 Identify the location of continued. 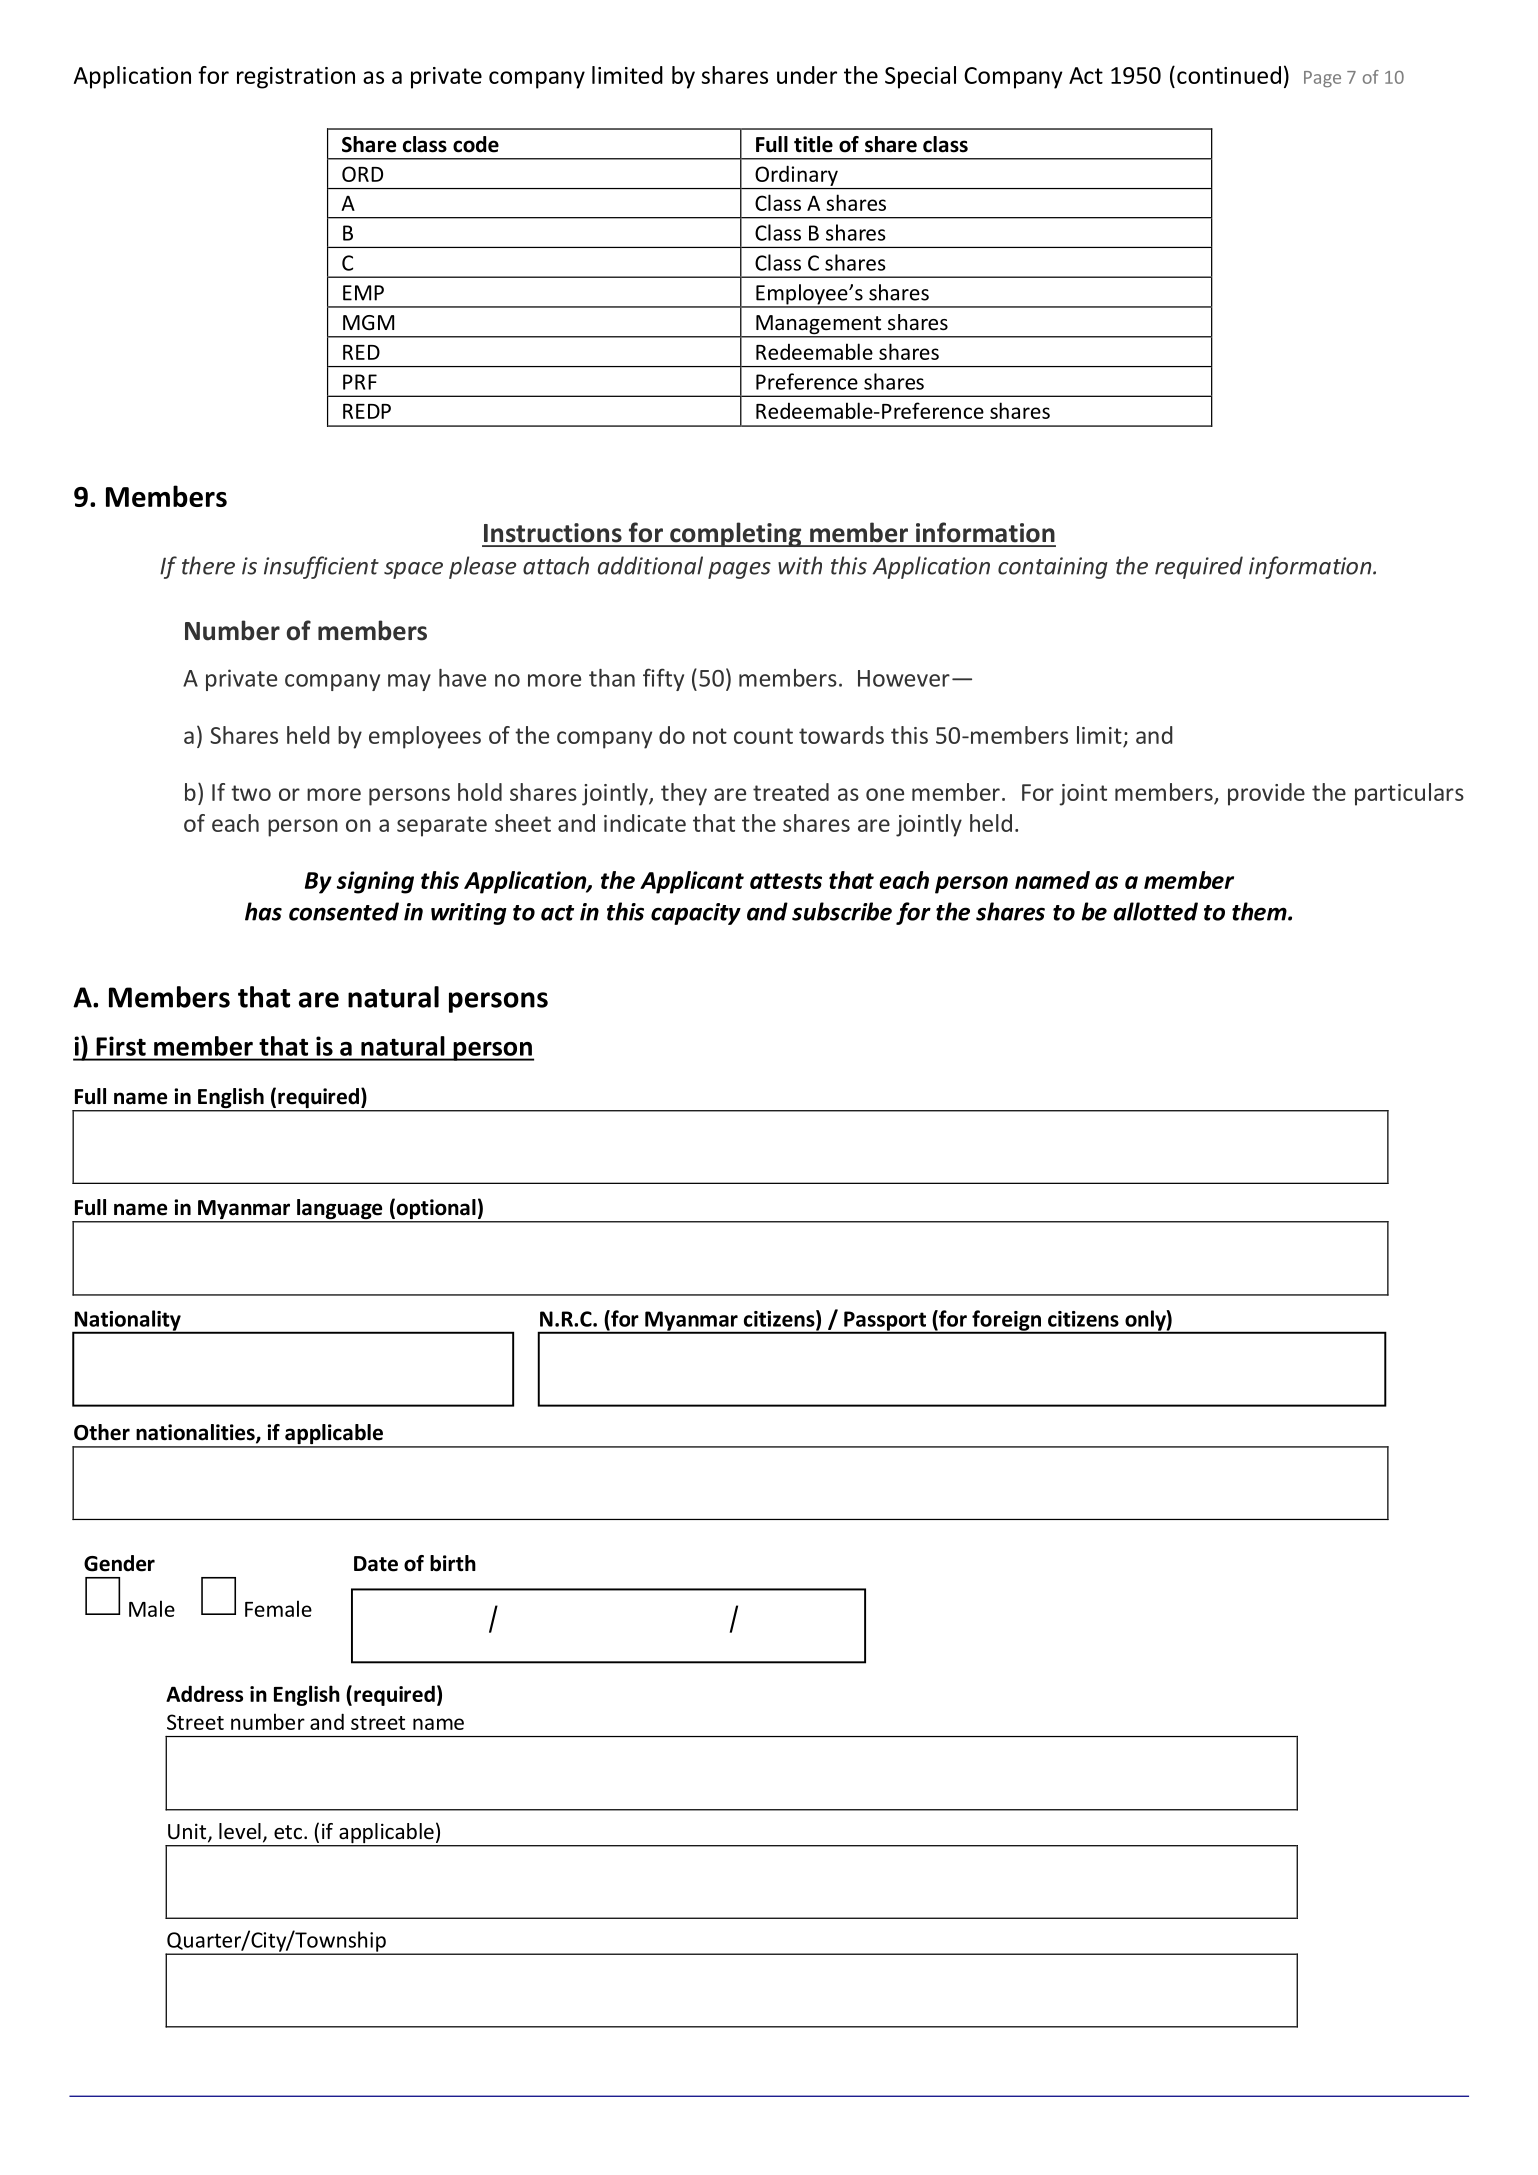
(1229, 75).
